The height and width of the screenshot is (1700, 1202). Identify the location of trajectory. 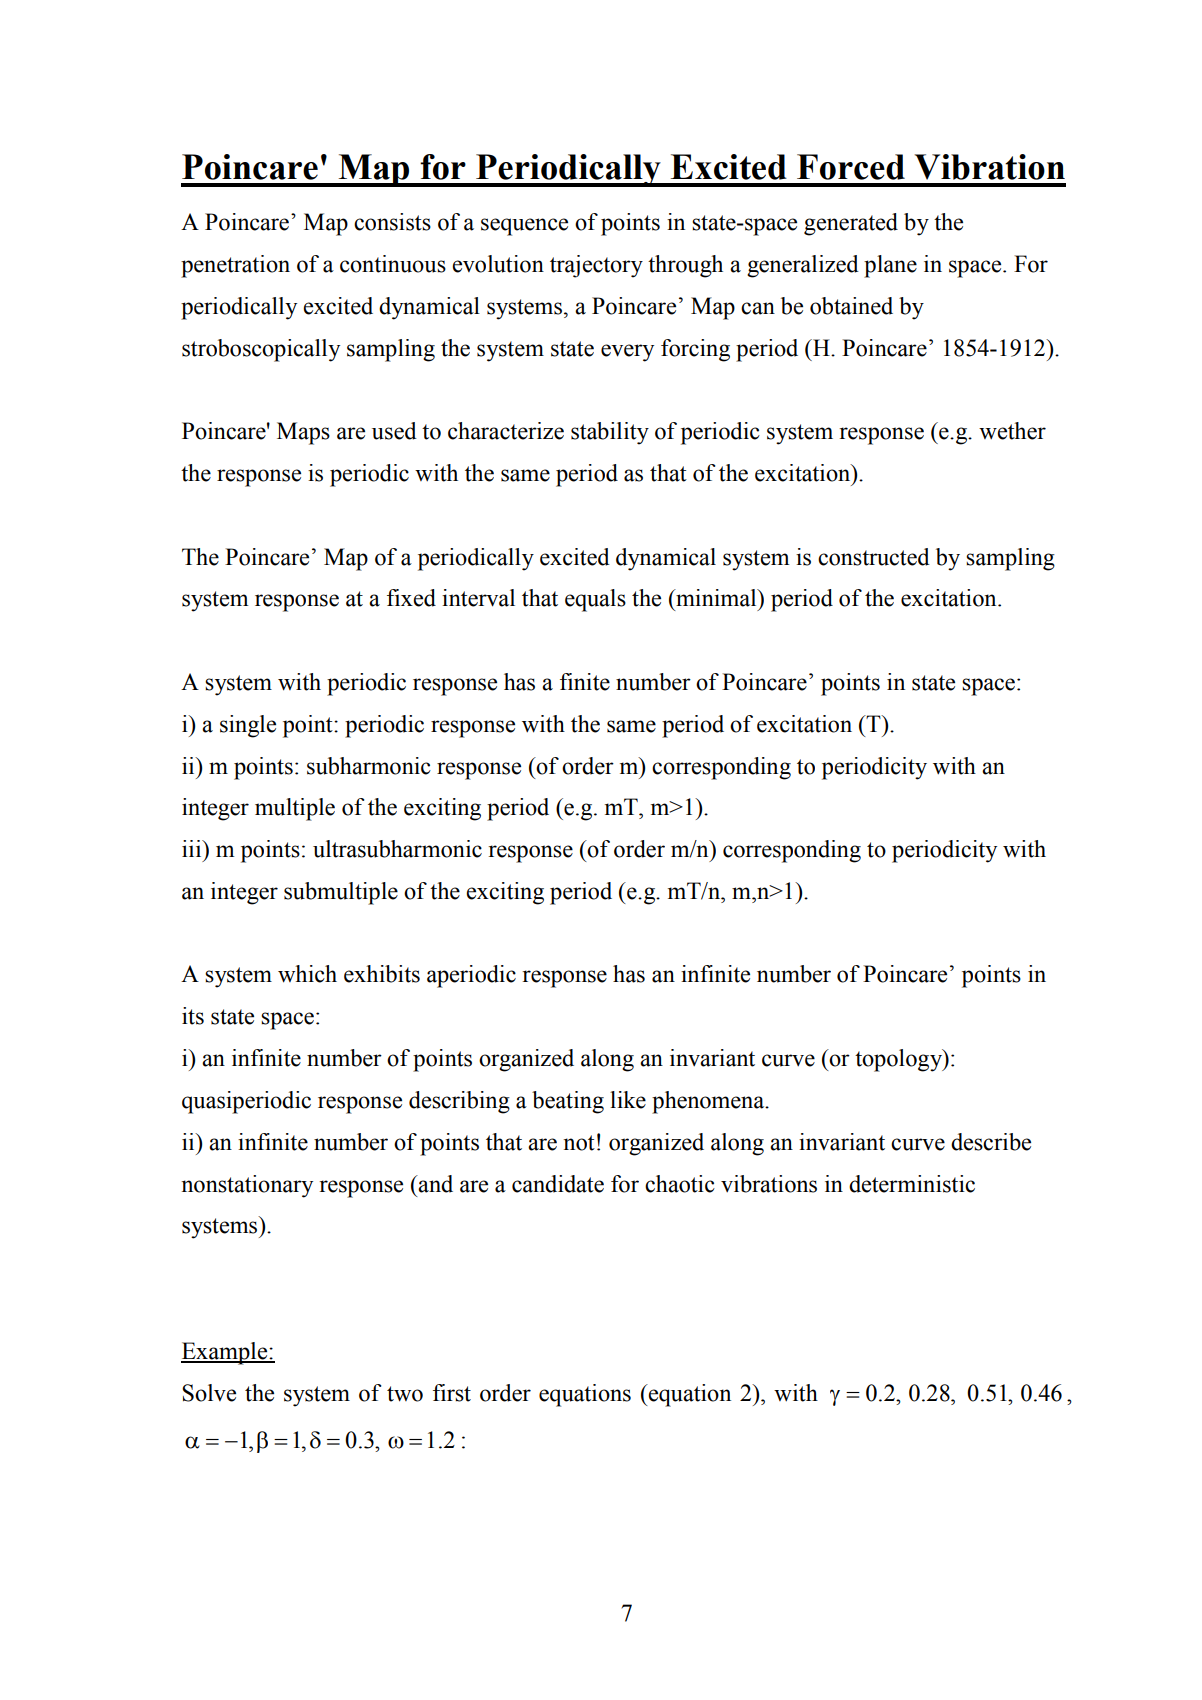
(596, 266).
